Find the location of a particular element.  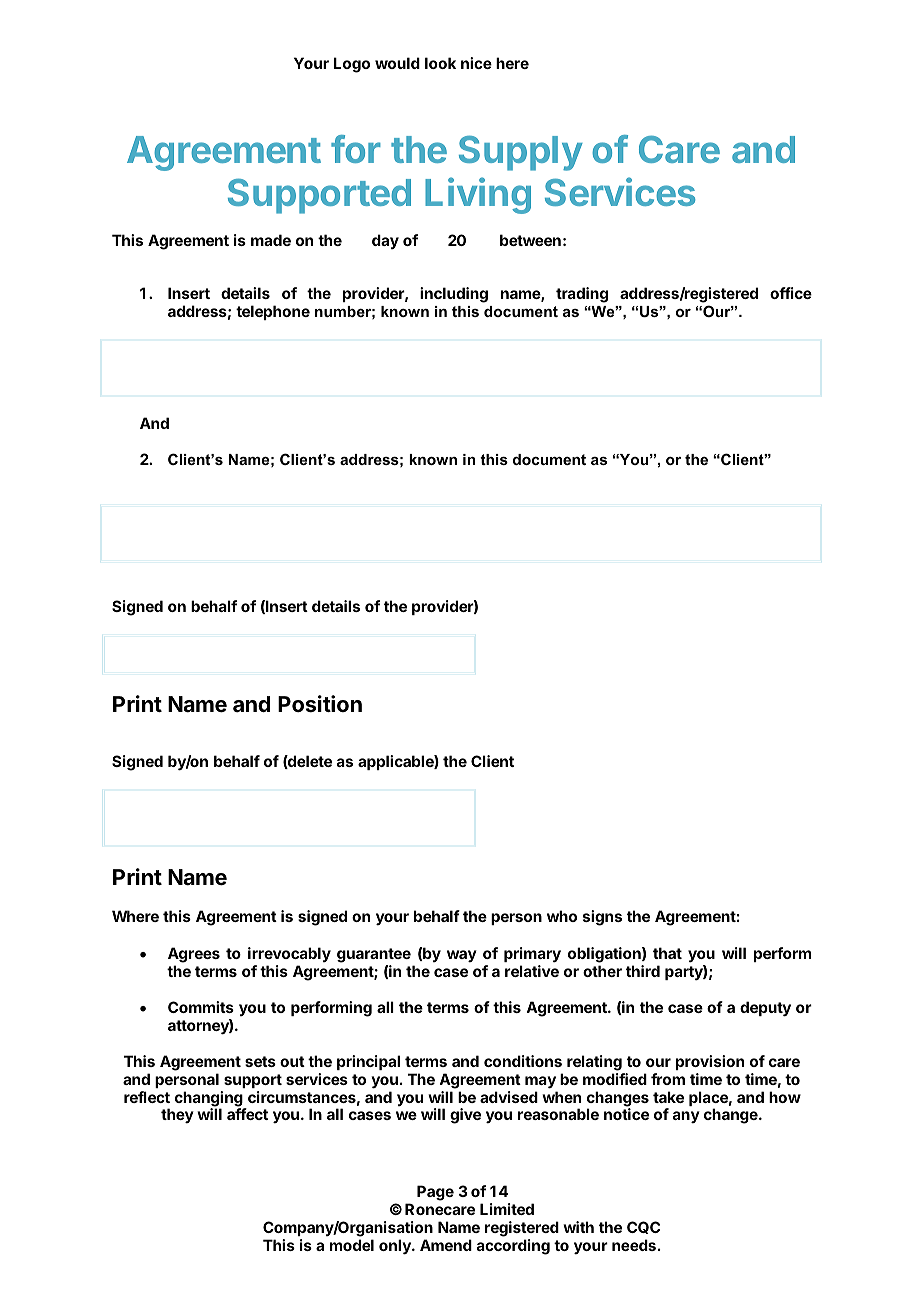

affect is located at coordinates (247, 1114).
